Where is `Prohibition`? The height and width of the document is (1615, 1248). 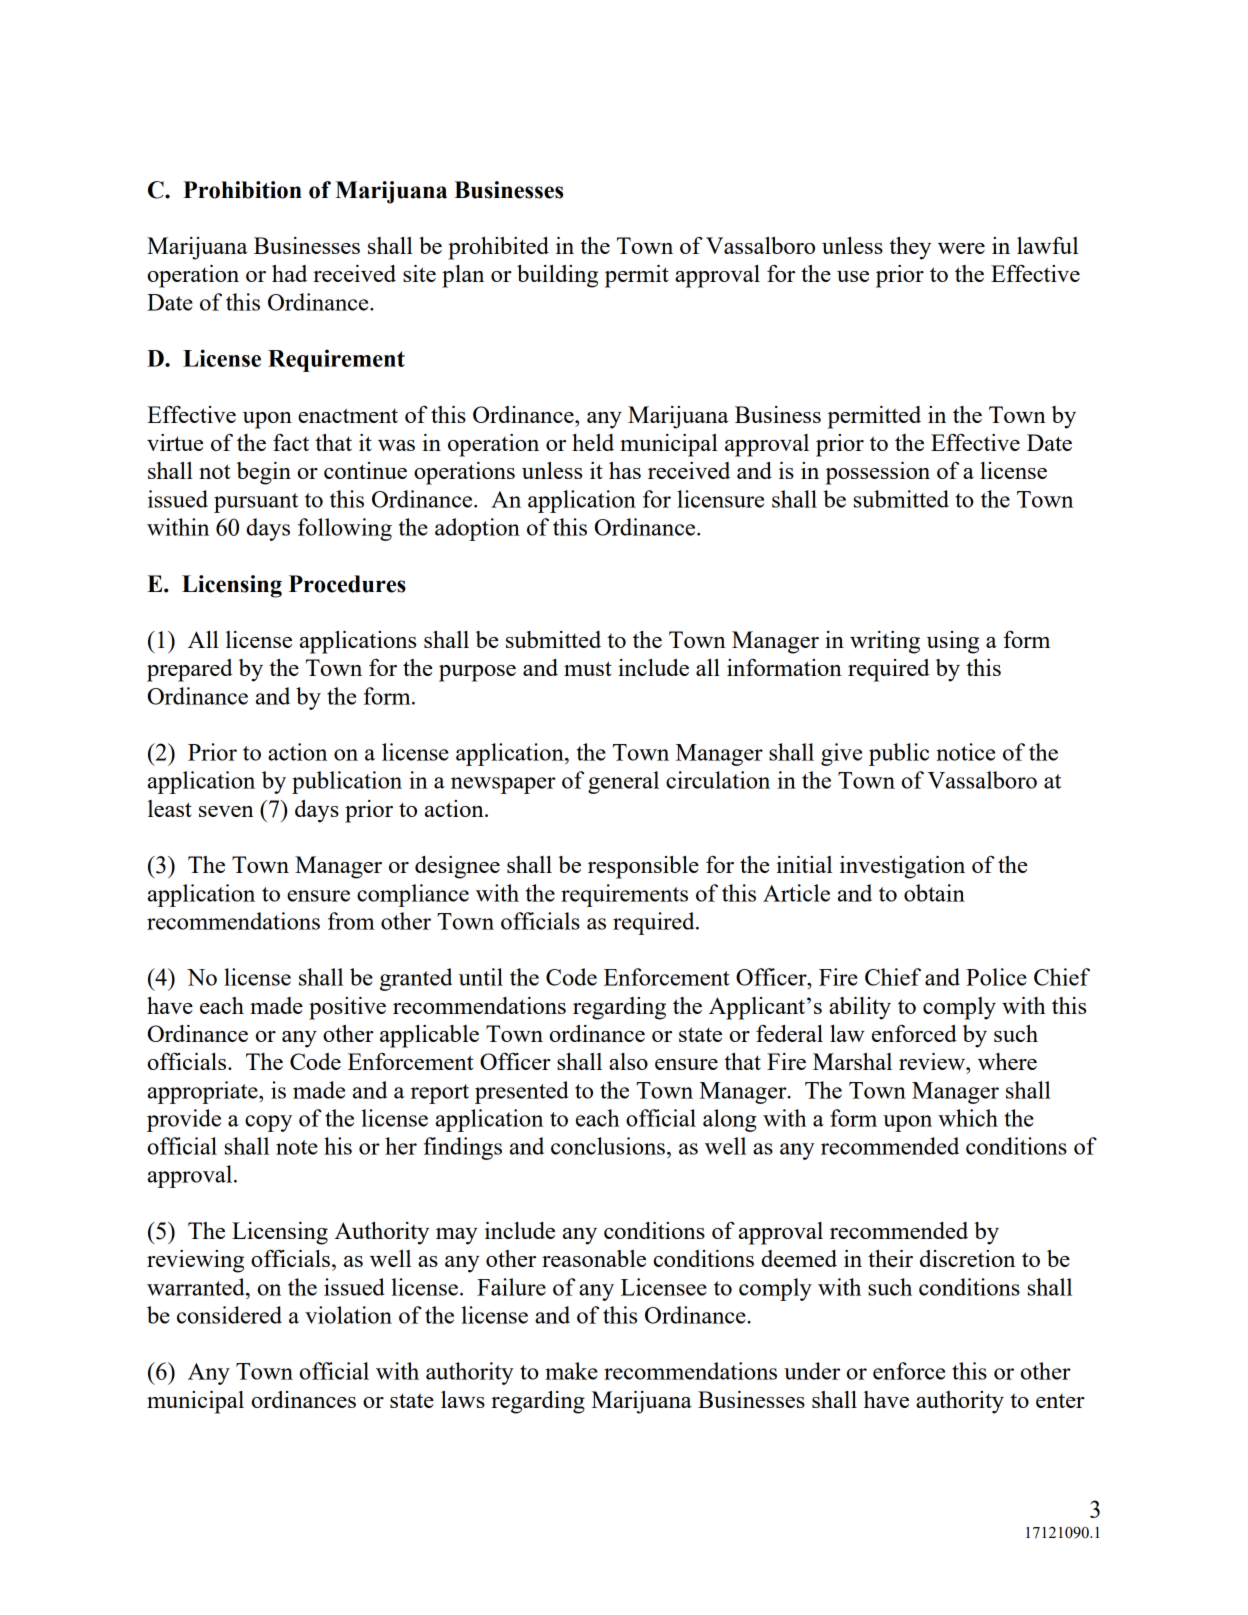 Prohibition is located at coordinates (242, 190).
